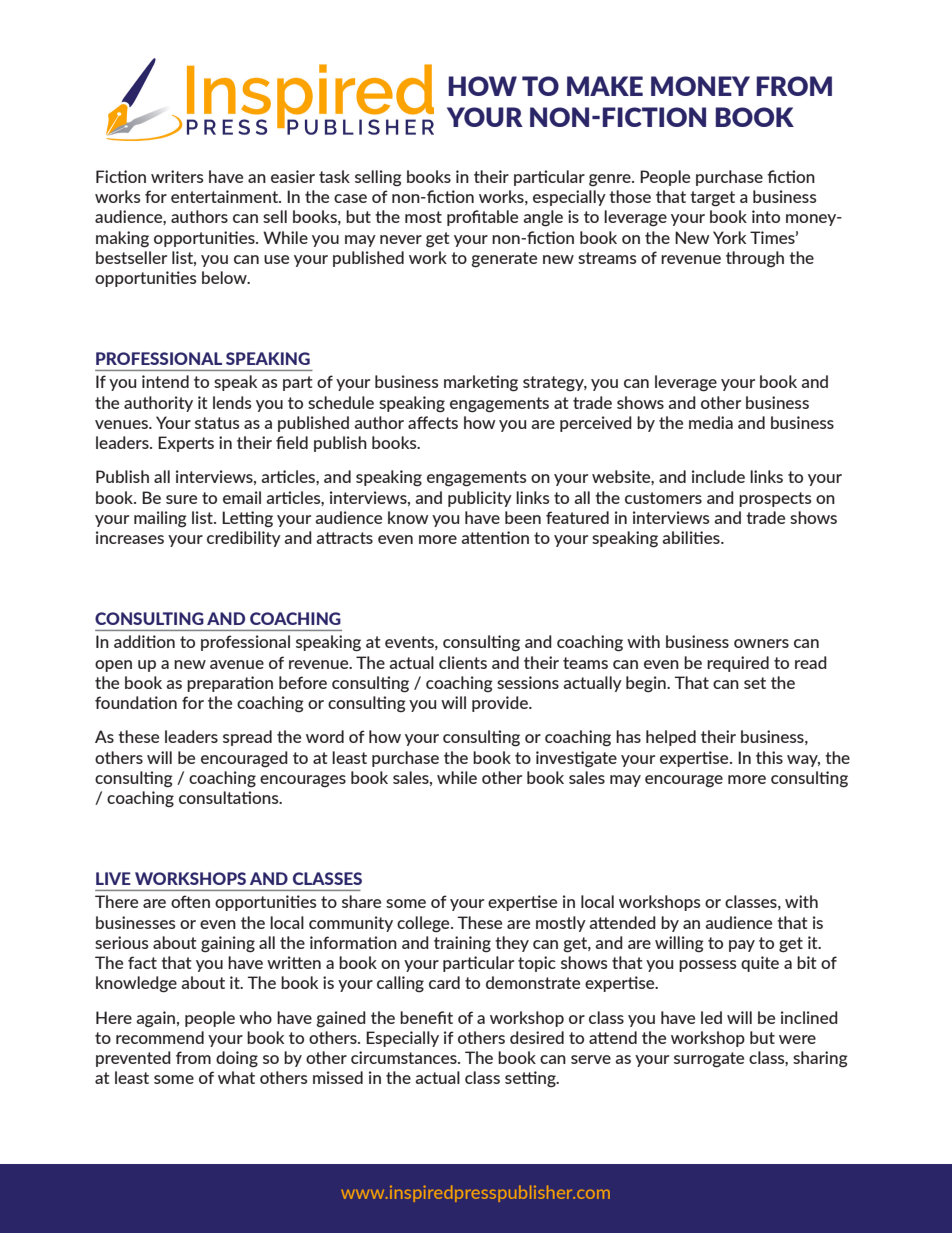 This screenshot has width=952, height=1233. I want to click on doing, so click(237, 1059).
